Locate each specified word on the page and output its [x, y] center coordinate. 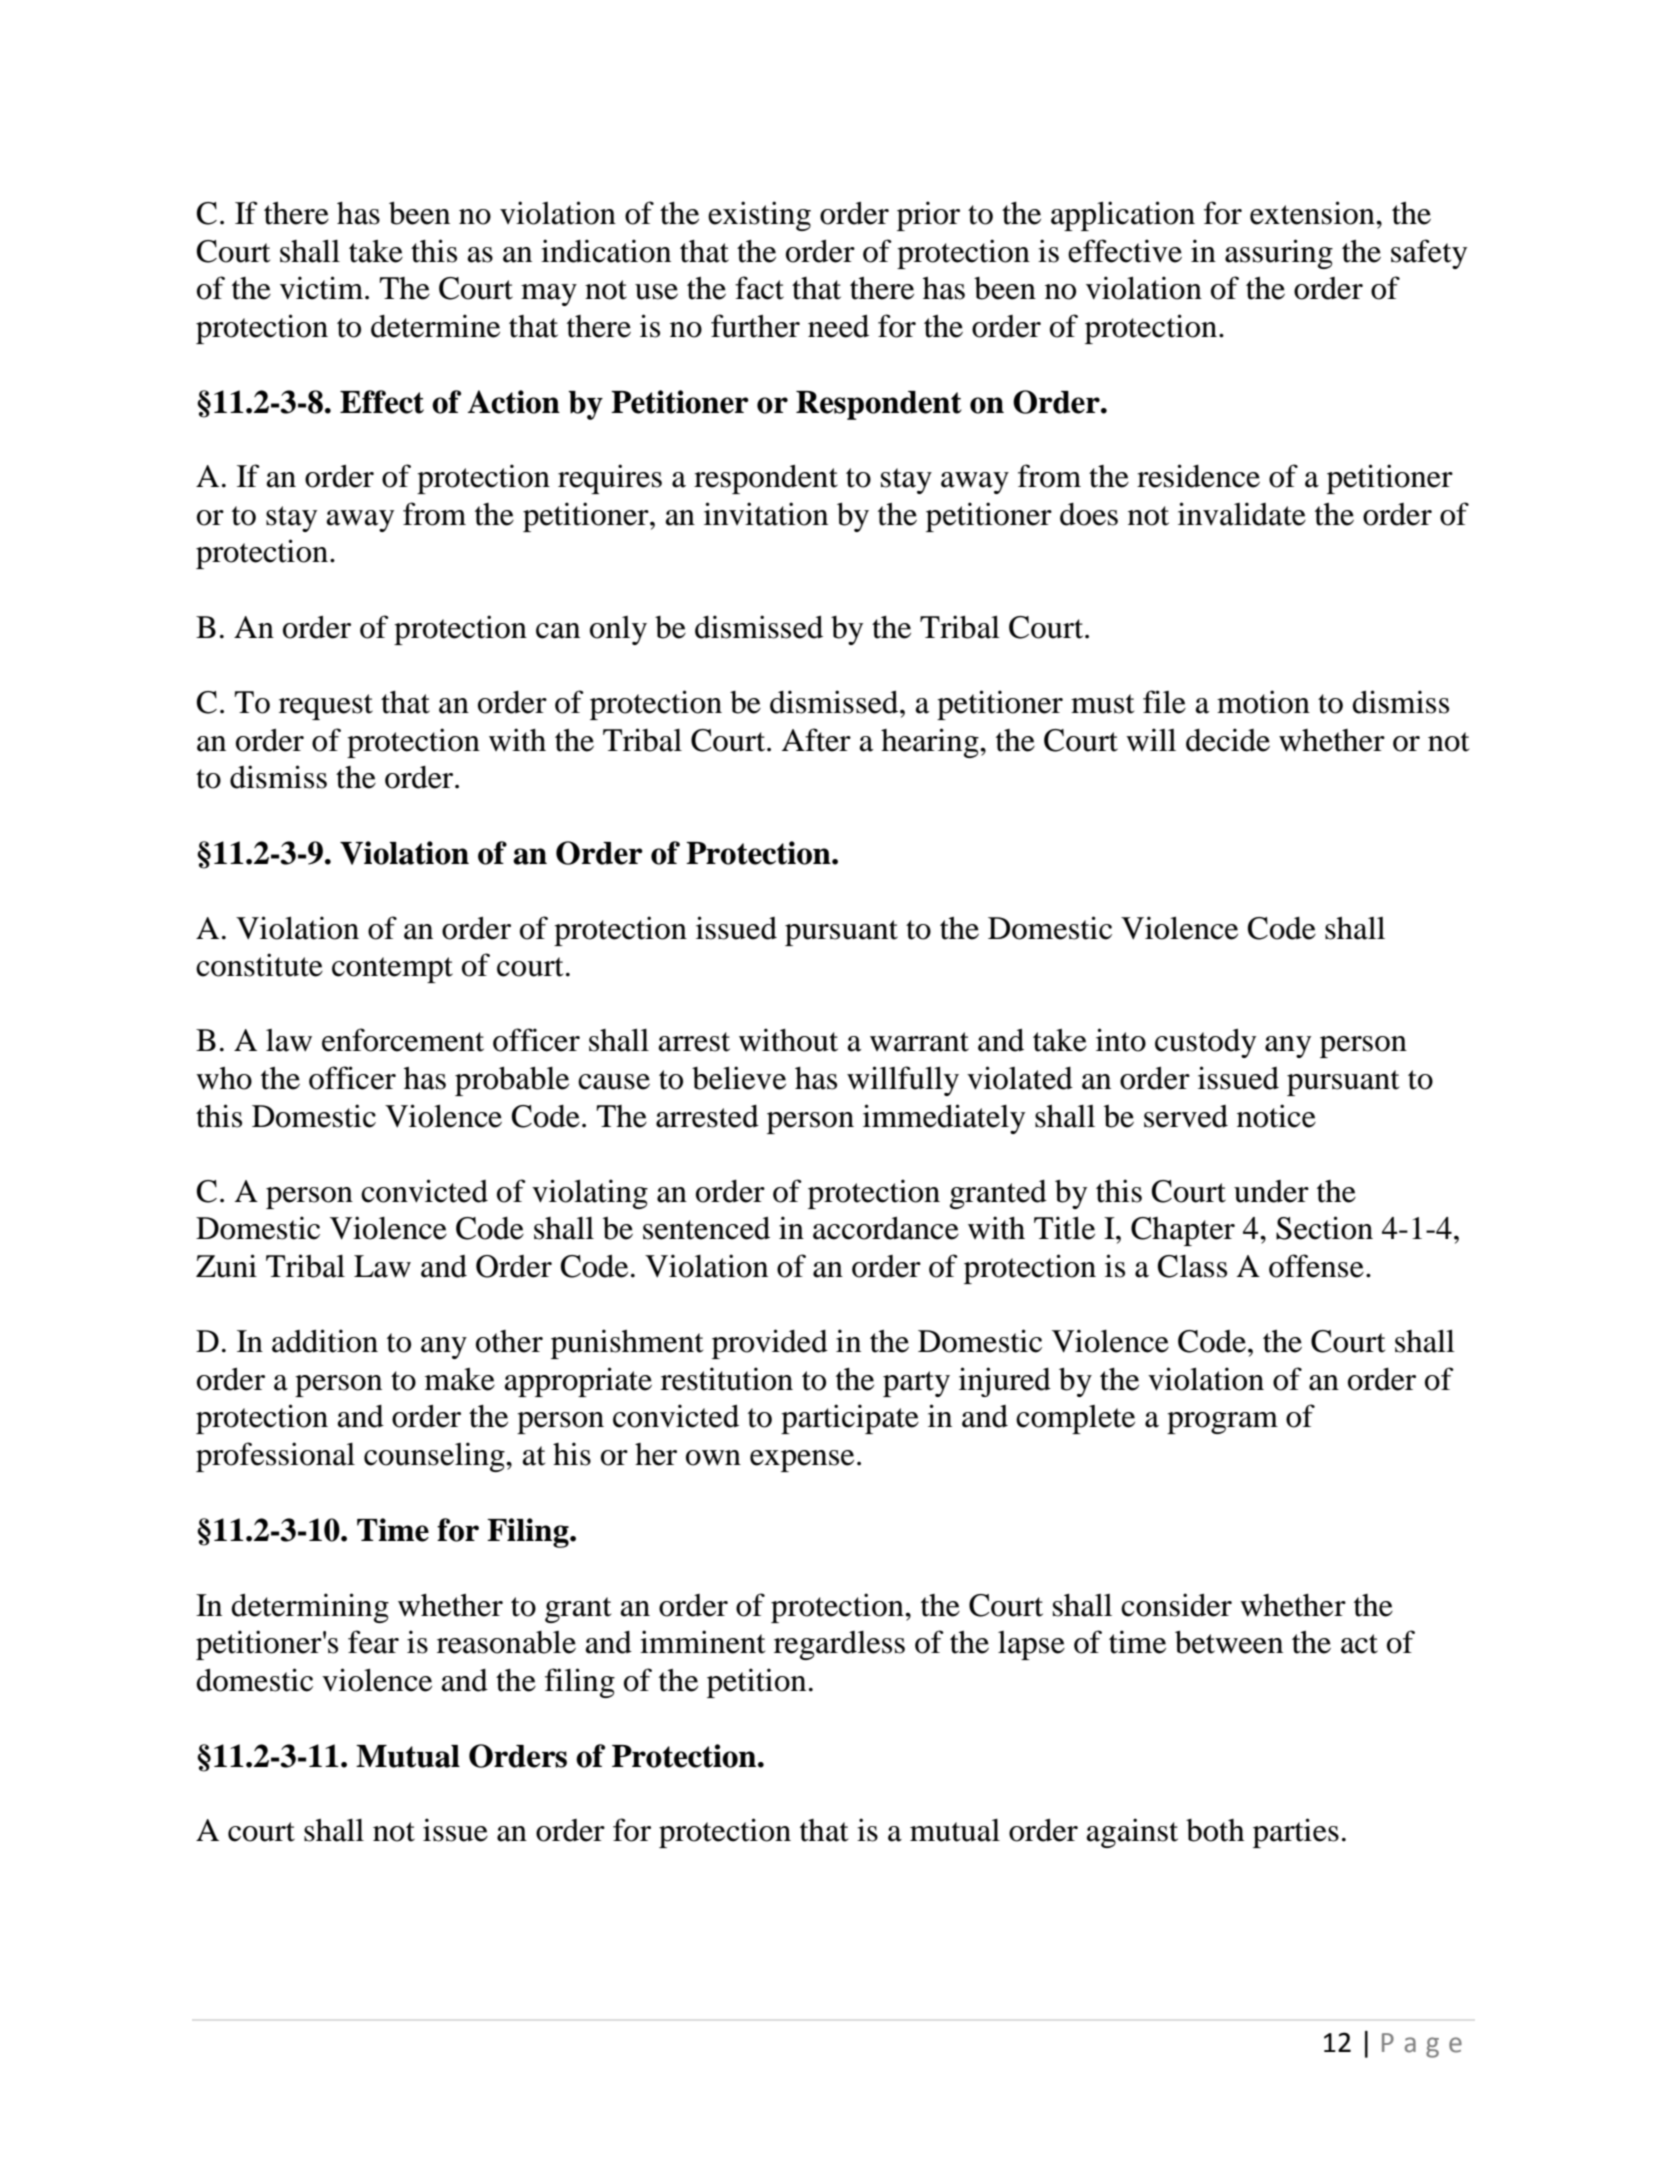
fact [759, 288]
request [326, 707]
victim [321, 288]
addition [325, 1341]
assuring [1279, 254]
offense [1316, 1266]
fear [373, 1642]
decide [1228, 740]
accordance [886, 1228]
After [816, 740]
